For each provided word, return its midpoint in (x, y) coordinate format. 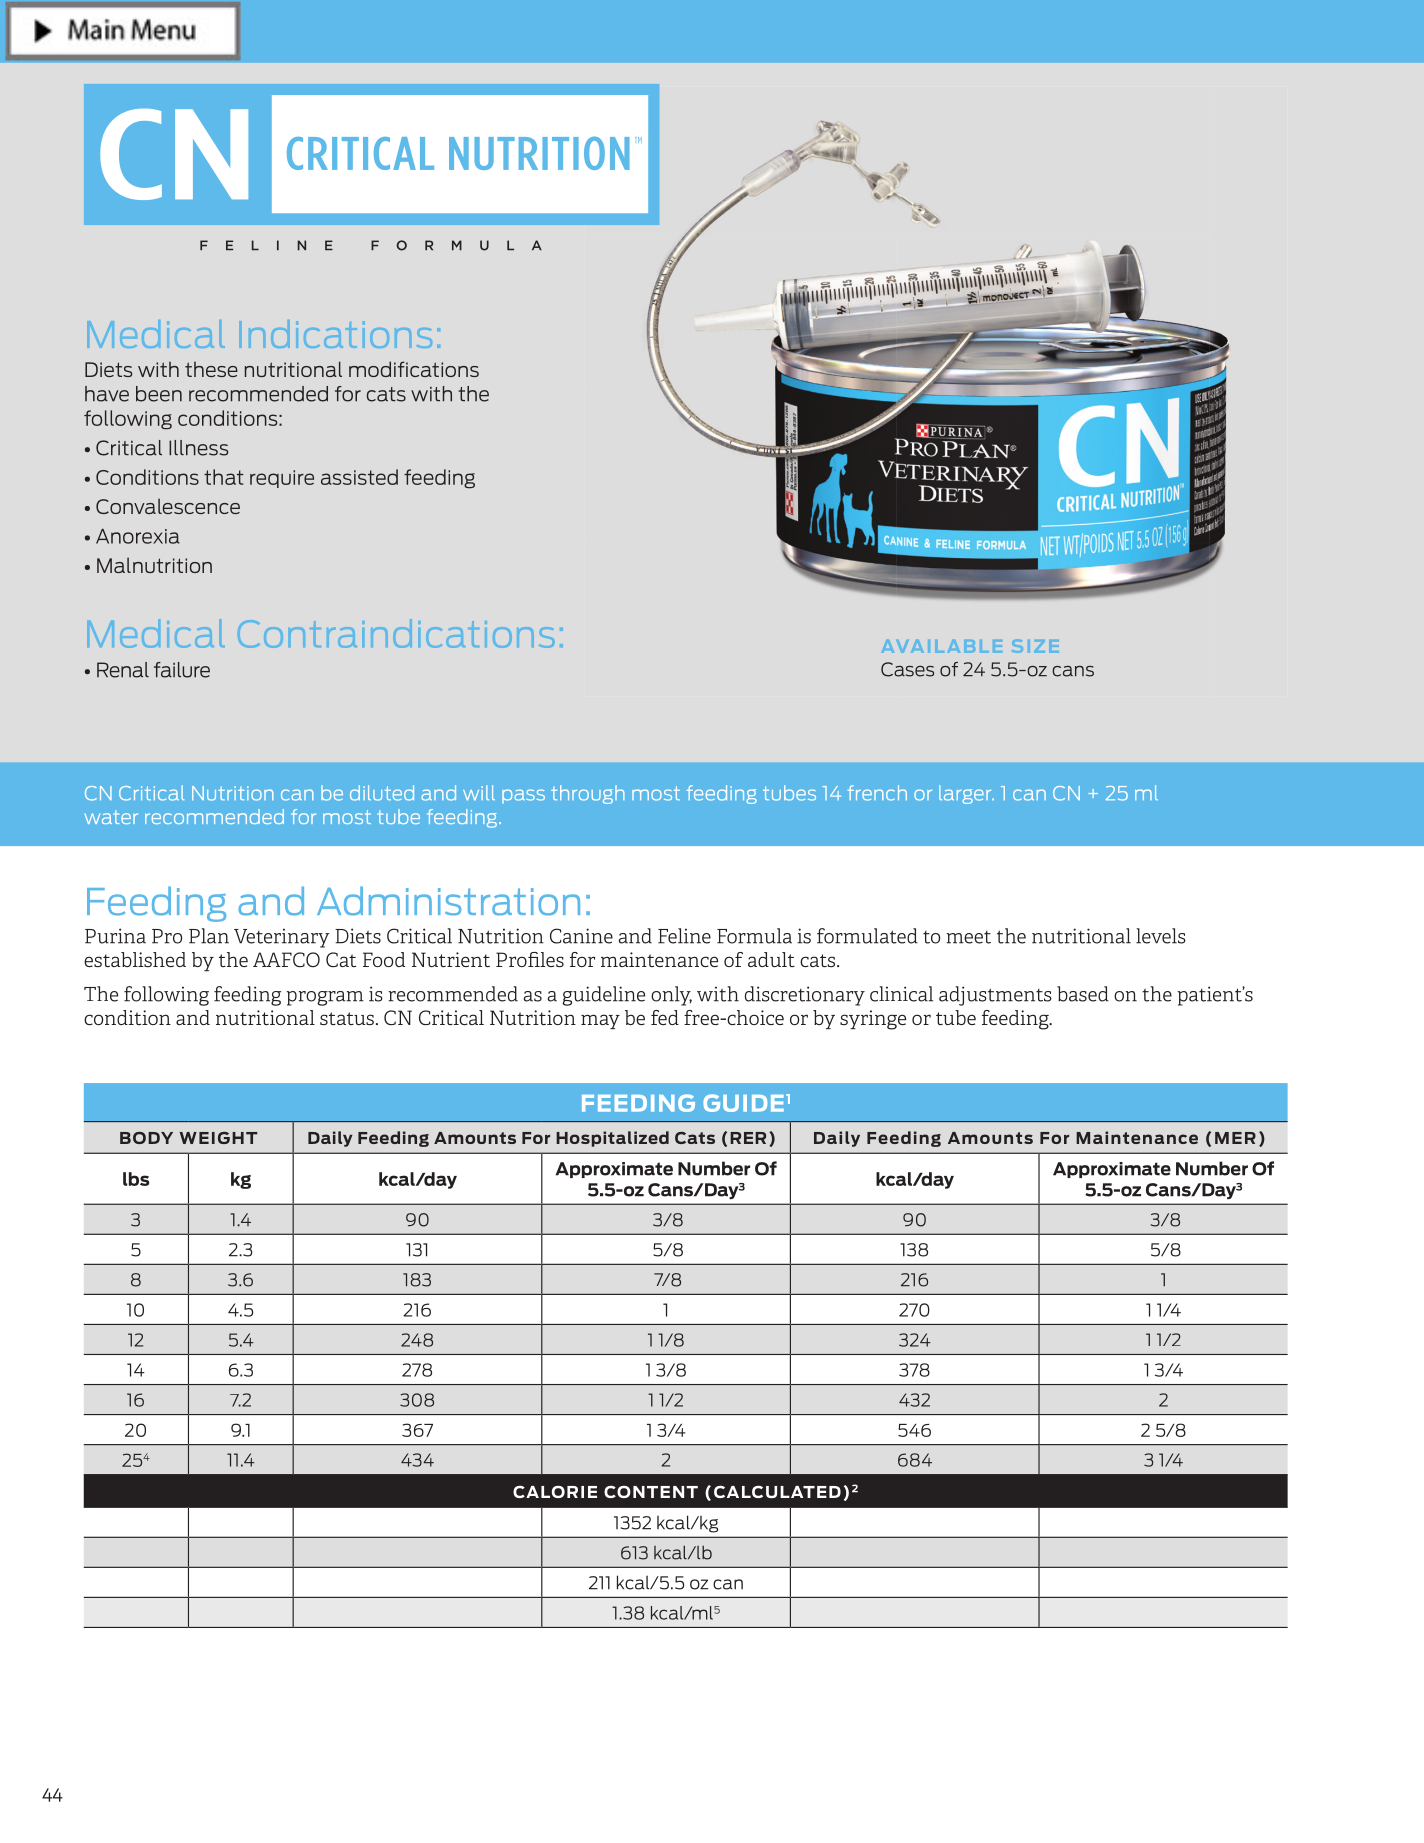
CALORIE (555, 1491)
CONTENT (651, 1491)
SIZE (1035, 646)
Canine (581, 936)
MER (1235, 1138)
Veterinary (282, 938)
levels (1161, 936)
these (211, 369)
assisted (359, 477)
